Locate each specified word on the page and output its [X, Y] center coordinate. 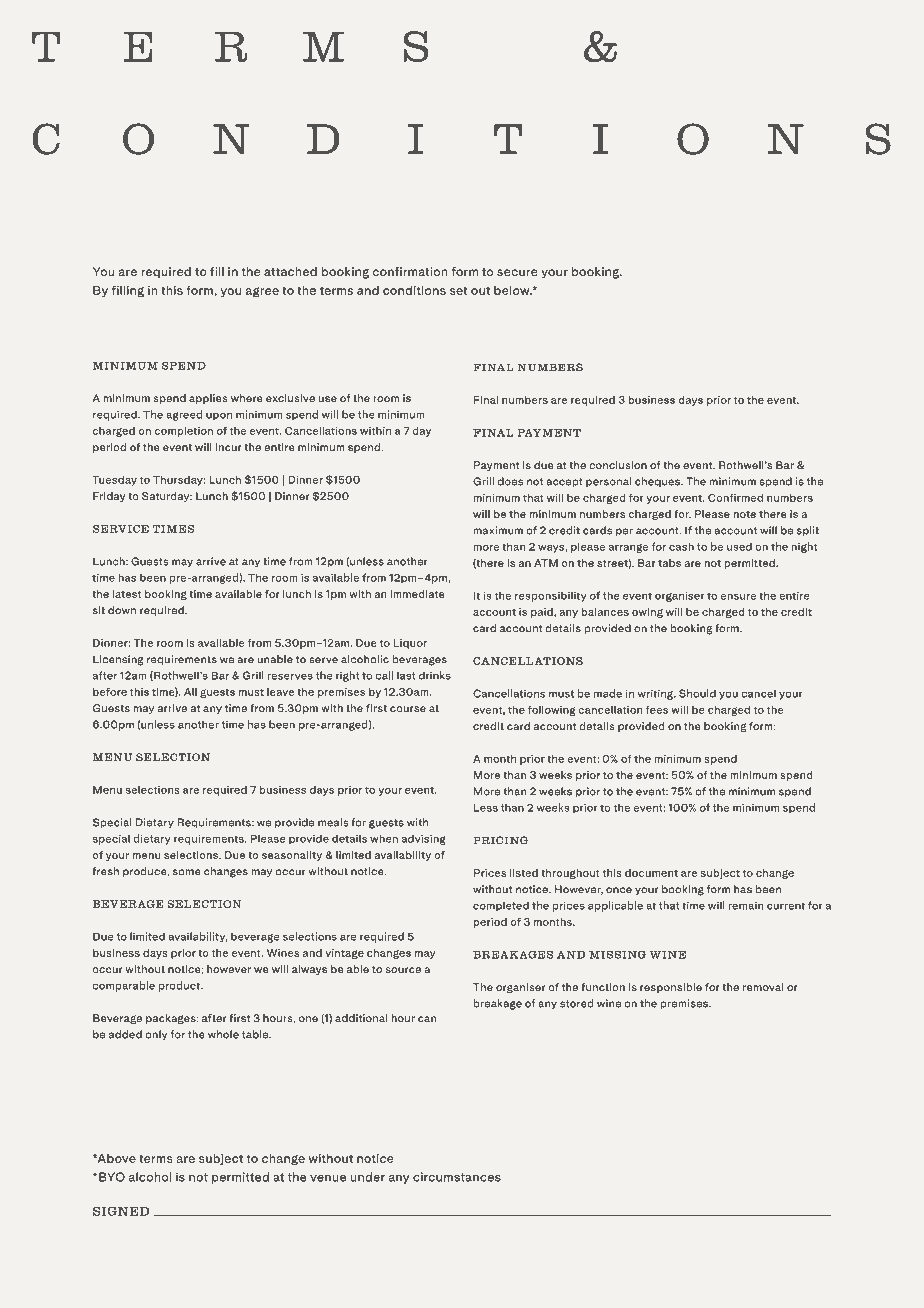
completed [501, 906]
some [187, 872]
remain [746, 905]
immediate [417, 594]
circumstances [457, 1177]
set [458, 291]
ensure [738, 597]
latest [127, 594]
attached [290, 271]
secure [517, 272]
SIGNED [121, 1211]
